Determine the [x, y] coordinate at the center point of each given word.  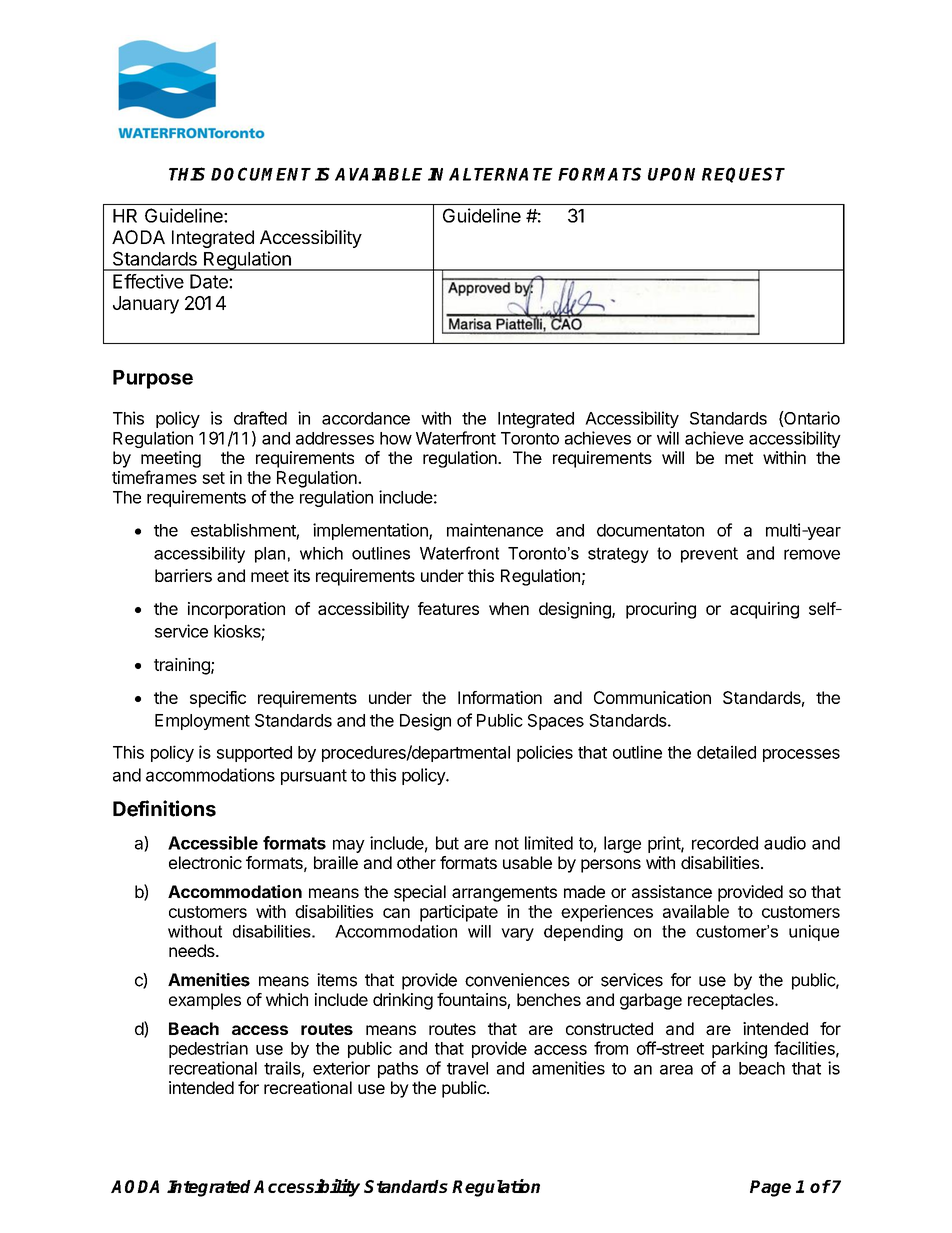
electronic [205, 862]
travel [467, 1068]
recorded [725, 843]
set [213, 478]
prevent [709, 555]
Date [210, 281]
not [507, 843]
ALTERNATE [501, 174]
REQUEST [743, 175]
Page [770, 1188]
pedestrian [208, 1049]
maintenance [495, 530]
